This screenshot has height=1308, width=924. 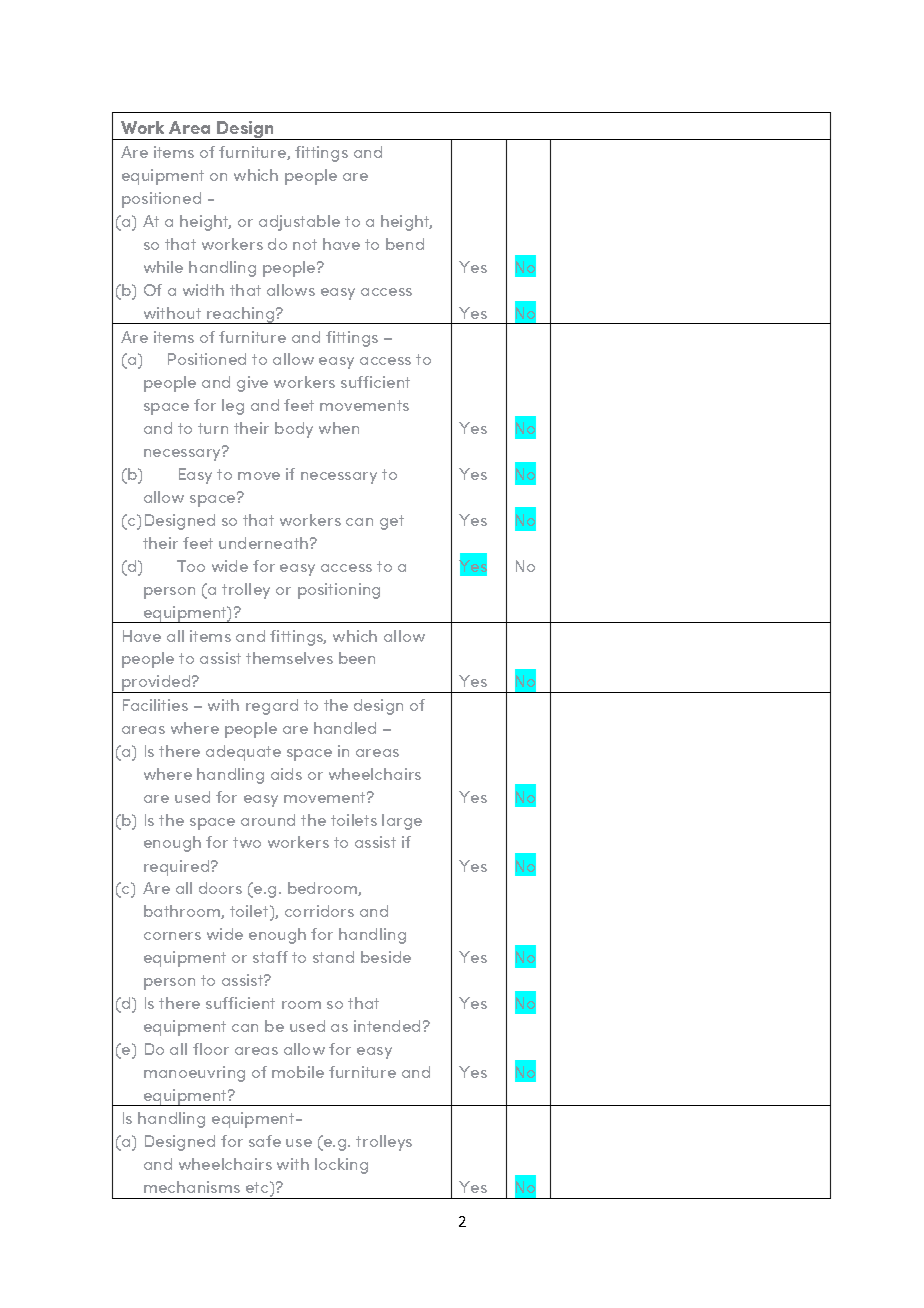 I want to click on aids, so click(x=286, y=774).
